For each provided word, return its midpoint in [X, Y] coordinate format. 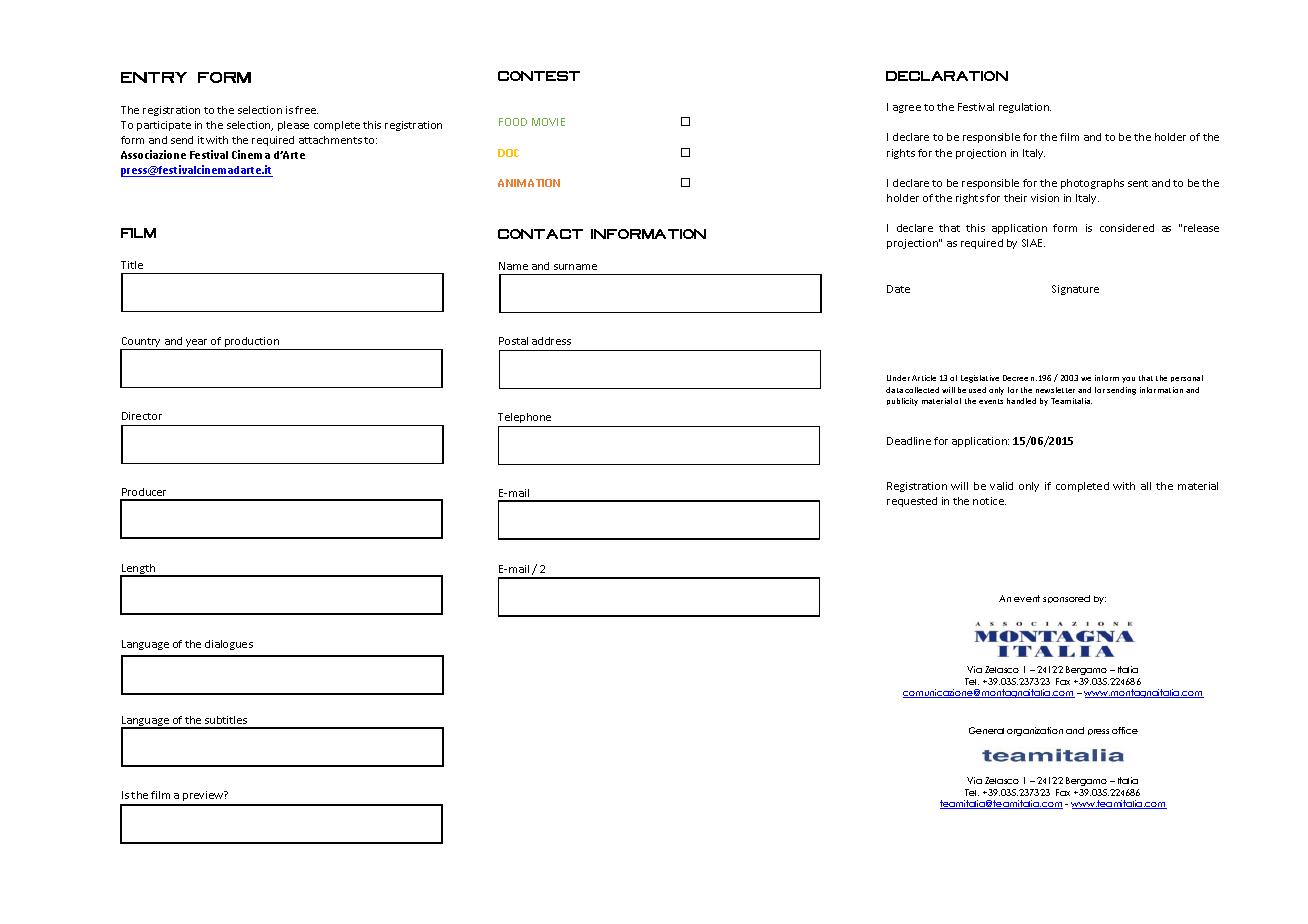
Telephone [524, 418]
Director [142, 416]
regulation [1025, 108]
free [306, 110]
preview [203, 798]
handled [1021, 401]
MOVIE [548, 122]
